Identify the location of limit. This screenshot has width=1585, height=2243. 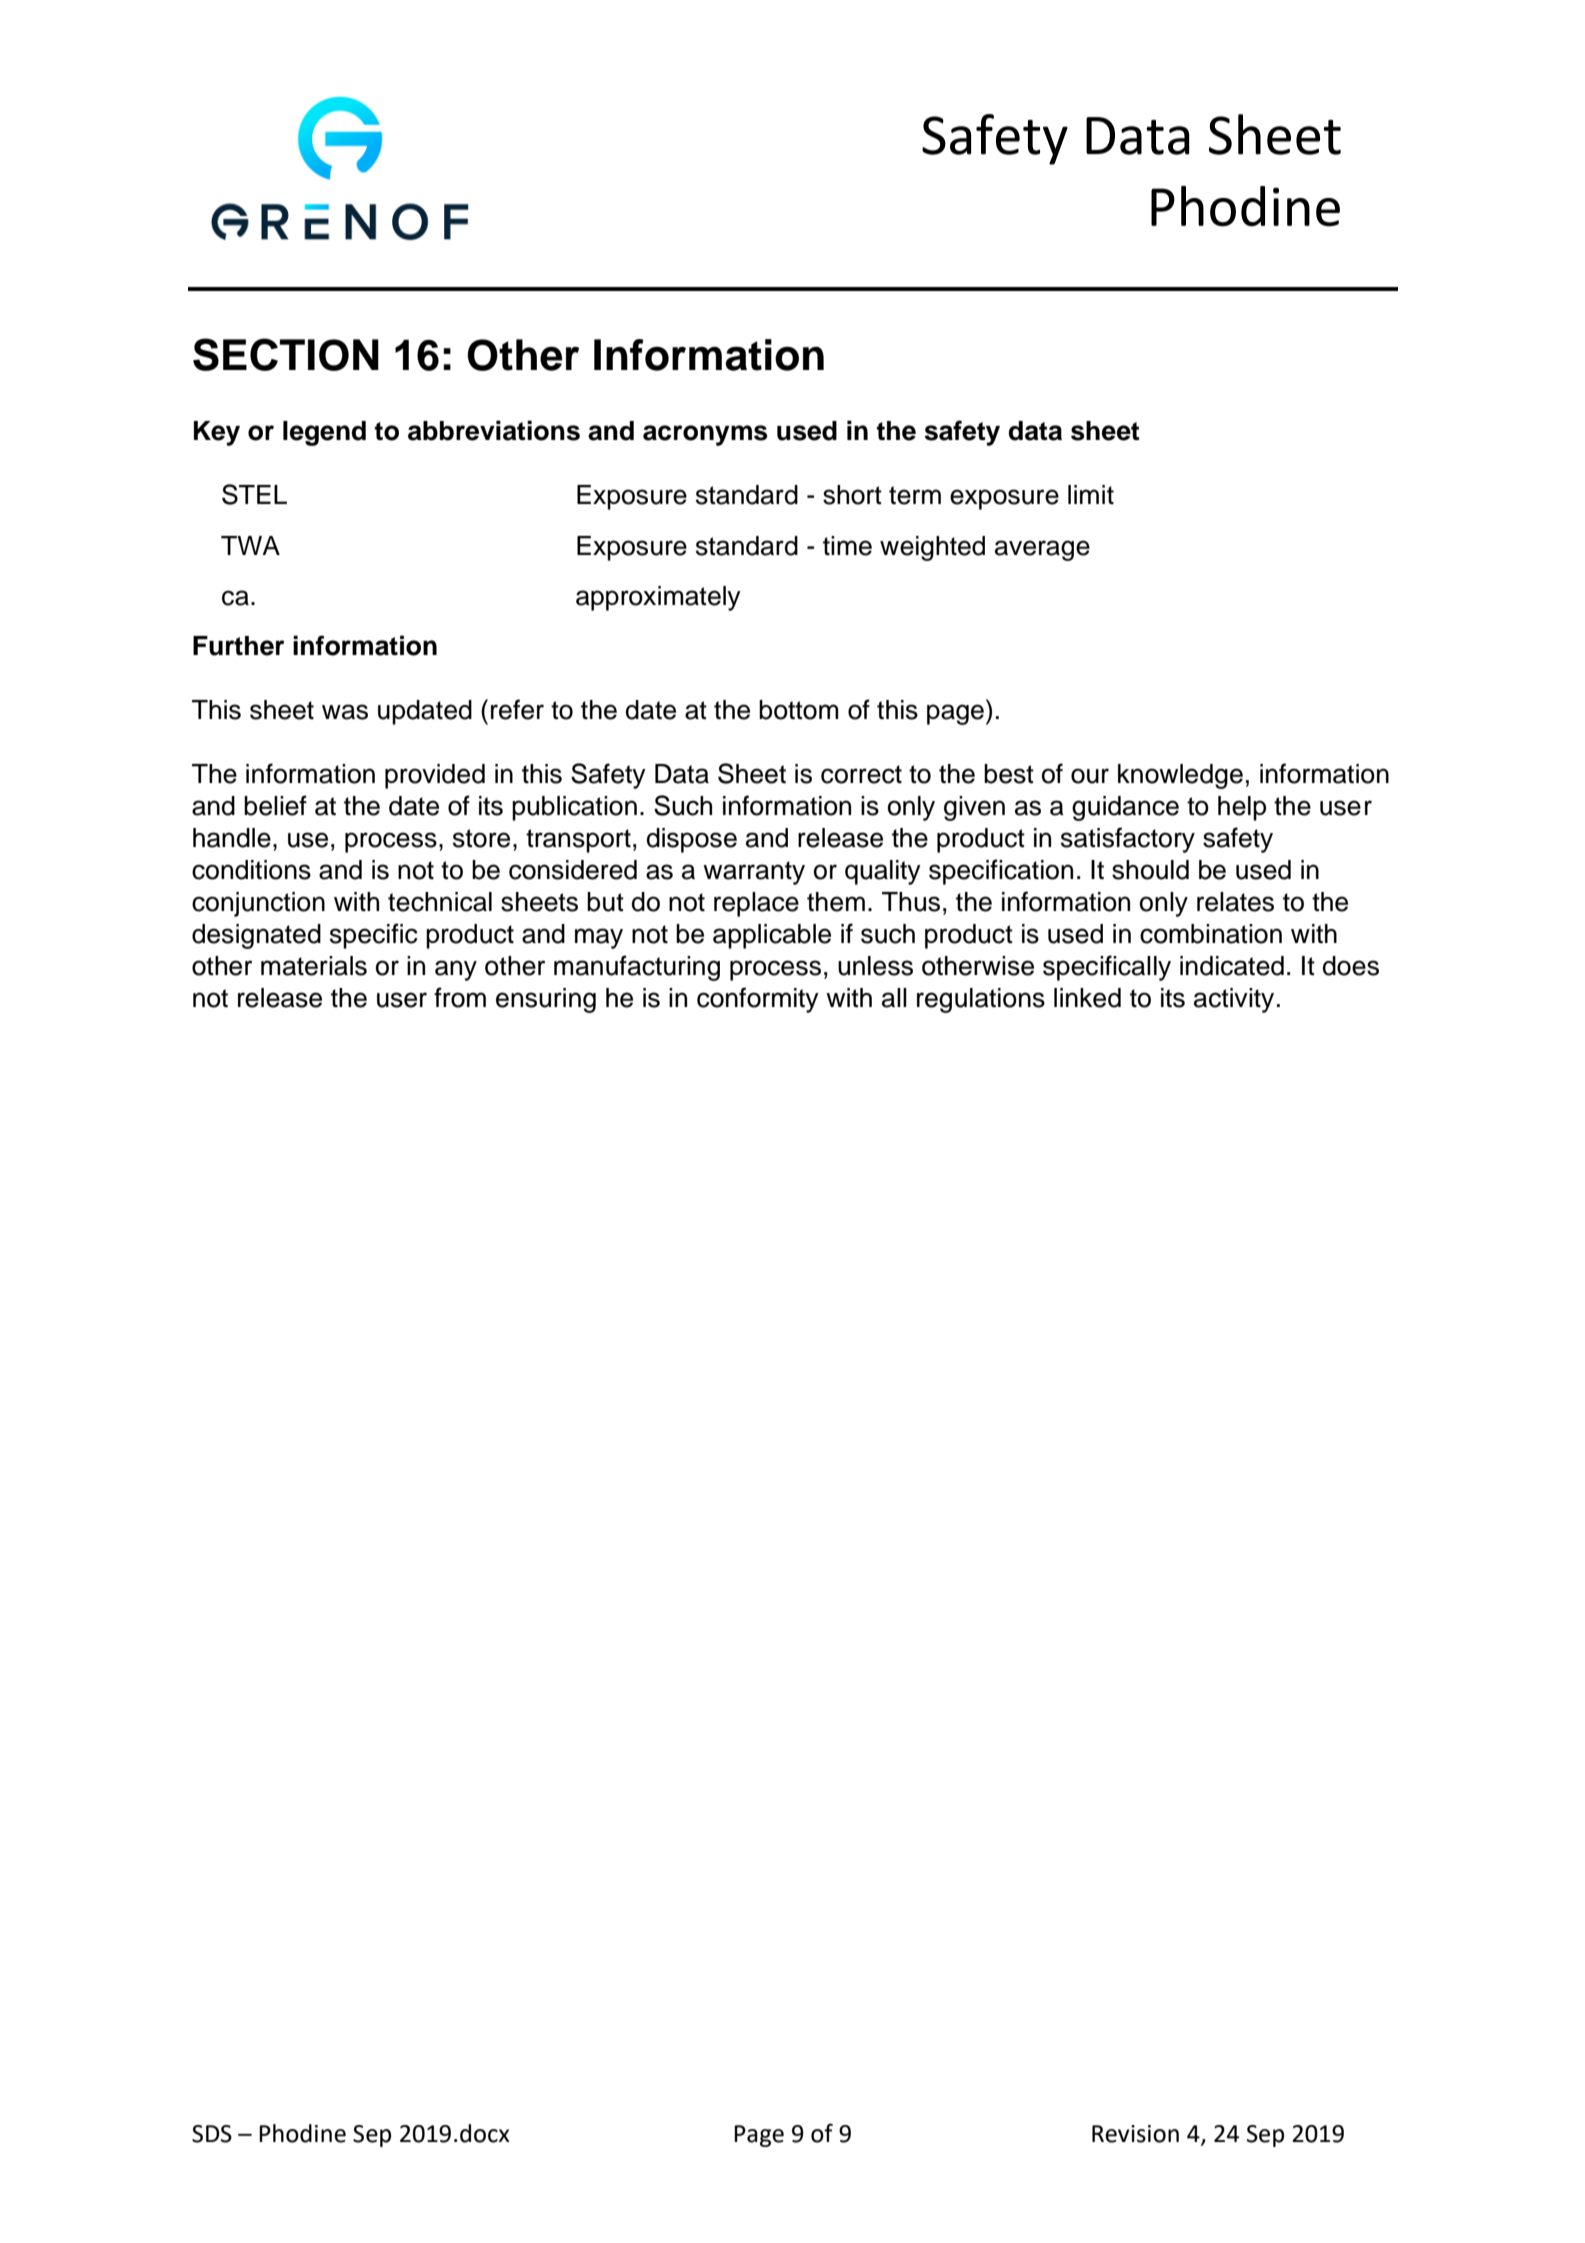
(1091, 494).
